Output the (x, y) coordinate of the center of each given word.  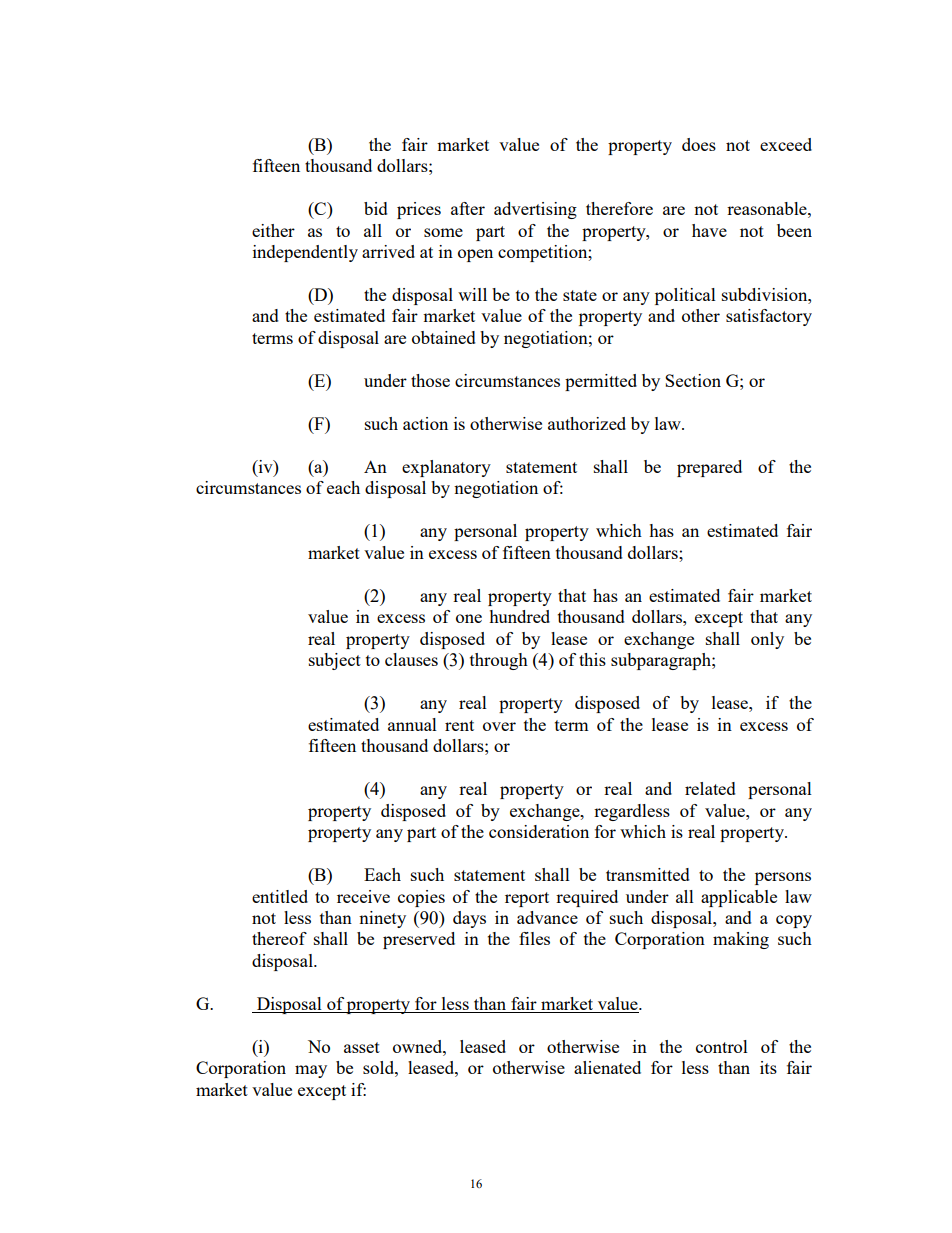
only (767, 640)
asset (362, 1047)
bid (376, 208)
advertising (535, 210)
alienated (607, 1067)
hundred (519, 616)
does (699, 144)
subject (335, 661)
